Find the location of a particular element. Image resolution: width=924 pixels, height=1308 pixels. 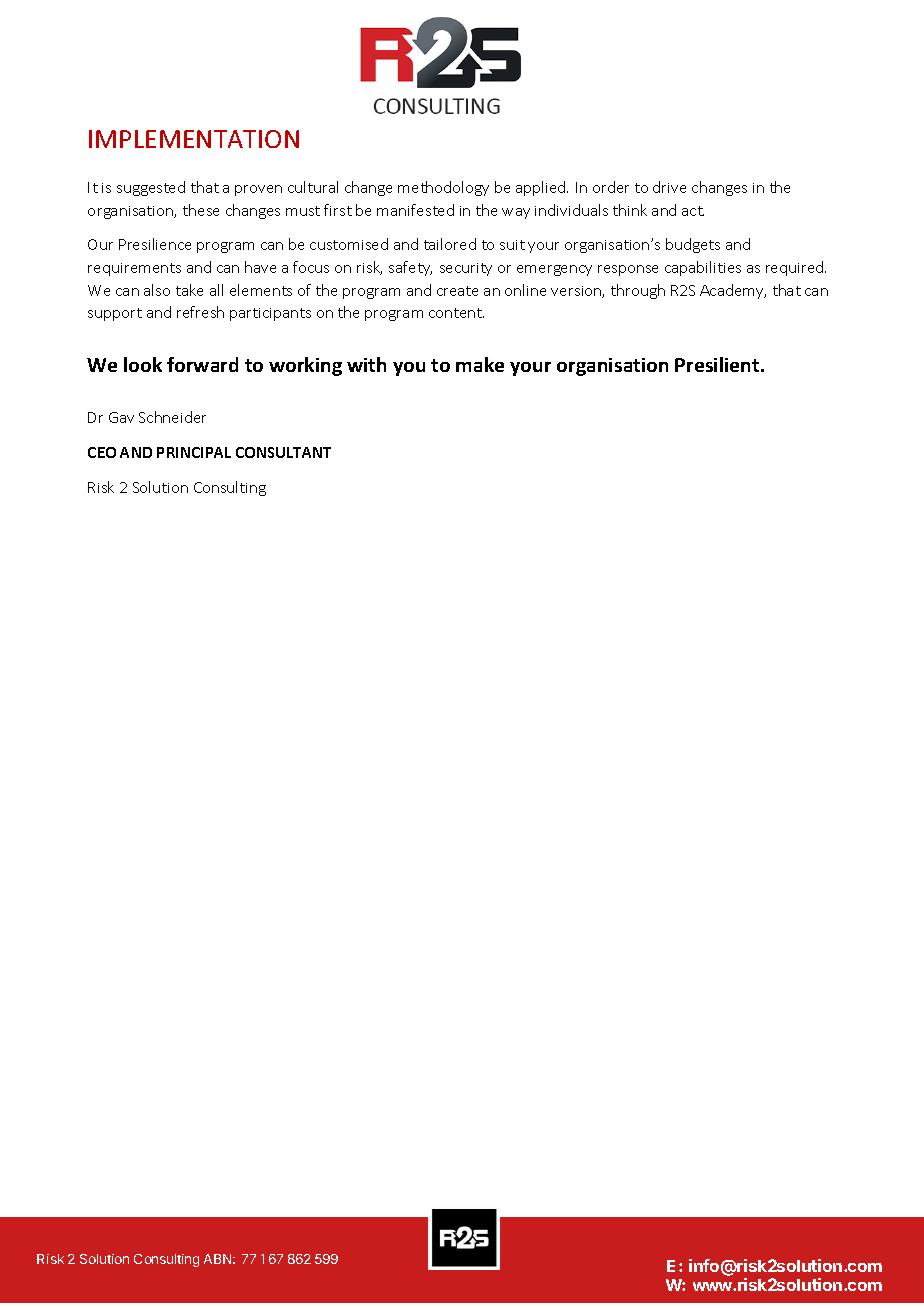

IMPLEMENTATION is located at coordinates (194, 139).
